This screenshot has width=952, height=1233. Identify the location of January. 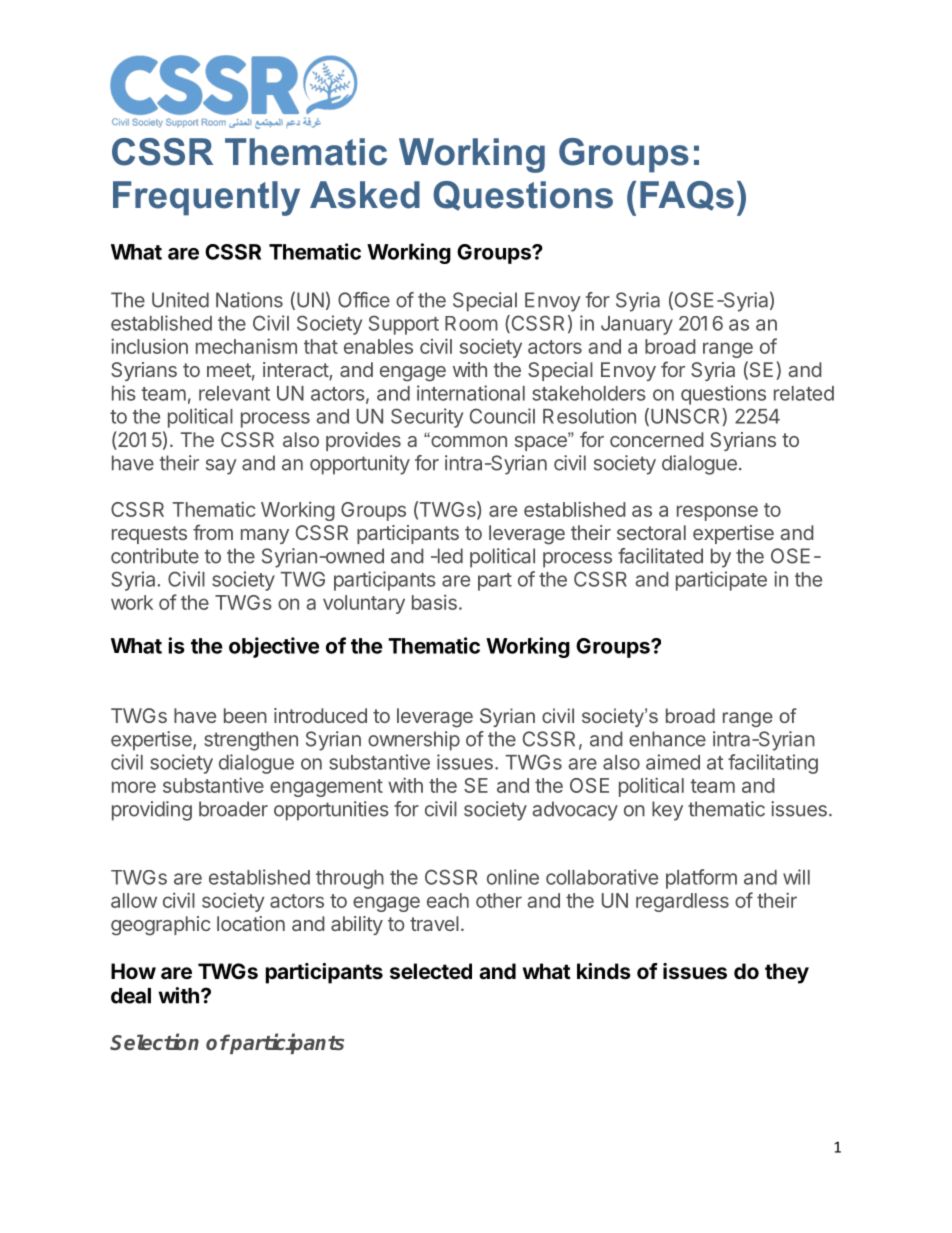
(637, 325).
